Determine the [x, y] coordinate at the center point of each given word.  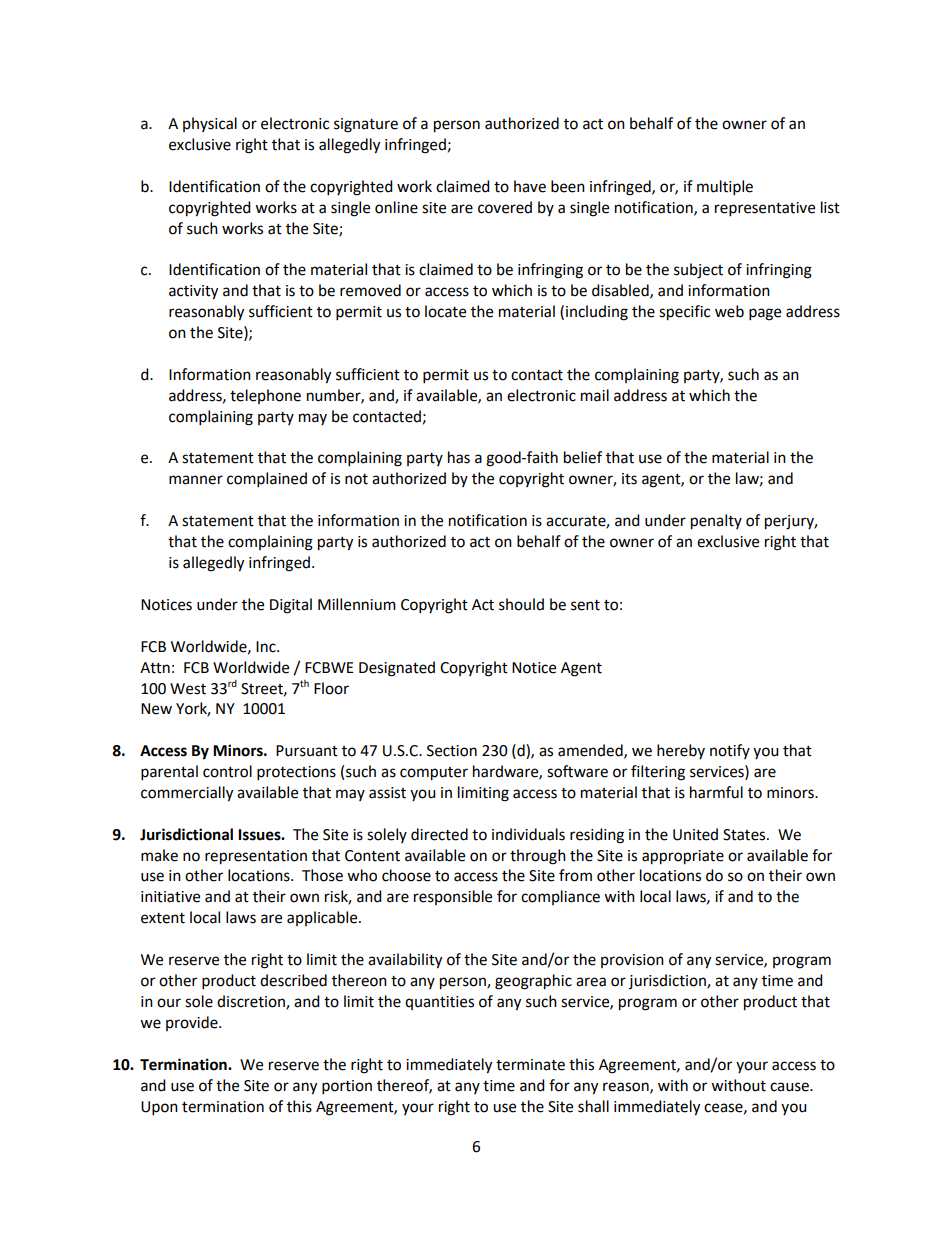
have [530, 186]
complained [267, 480]
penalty [716, 522]
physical [210, 124]
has [459, 457]
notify [730, 751]
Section [452, 751]
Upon [159, 1108]
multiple [725, 188]
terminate [530, 1065]
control [227, 771]
